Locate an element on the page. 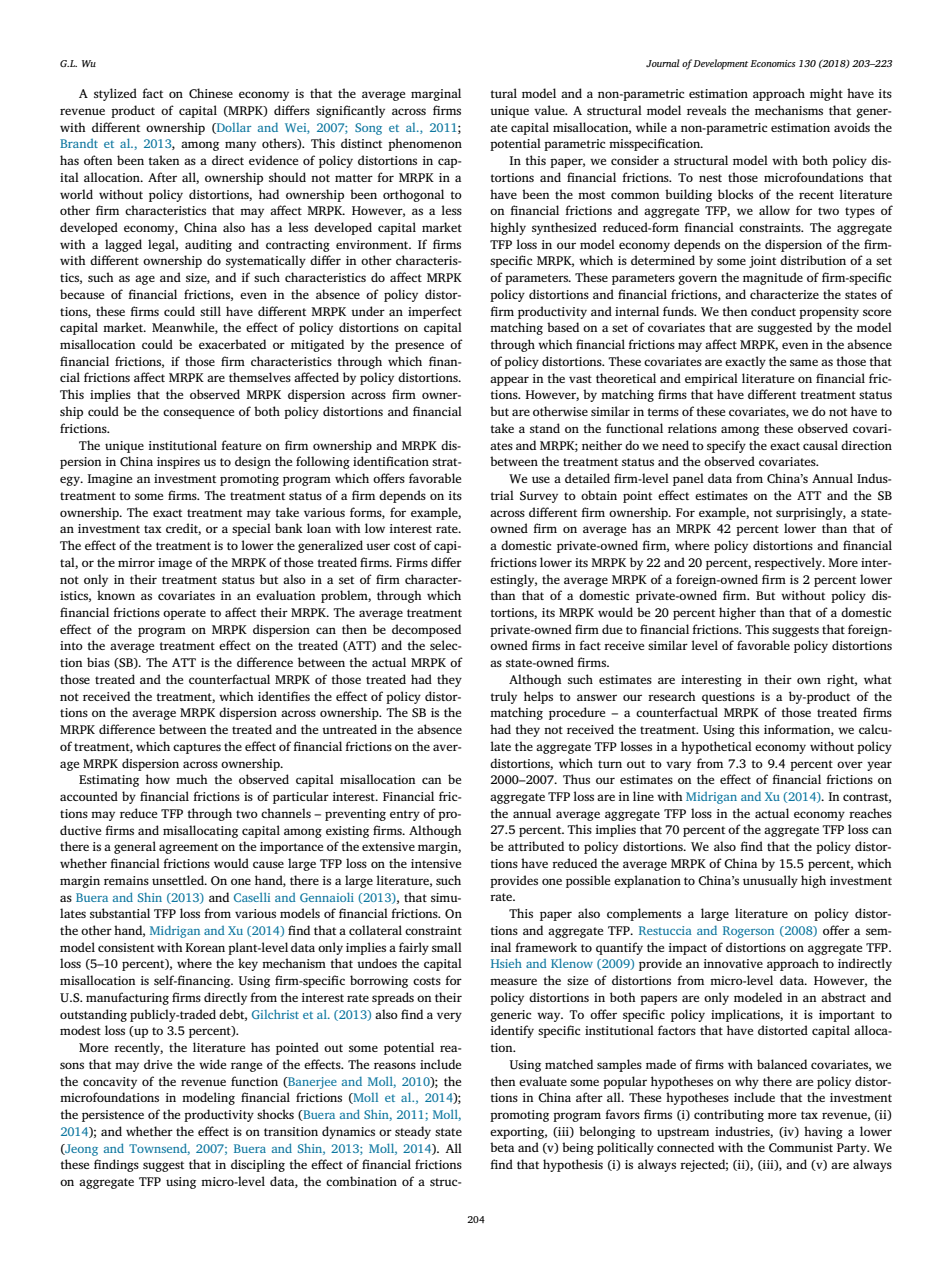 The height and width of the document is (1270, 952). Chinese is located at coordinates (211, 93).
